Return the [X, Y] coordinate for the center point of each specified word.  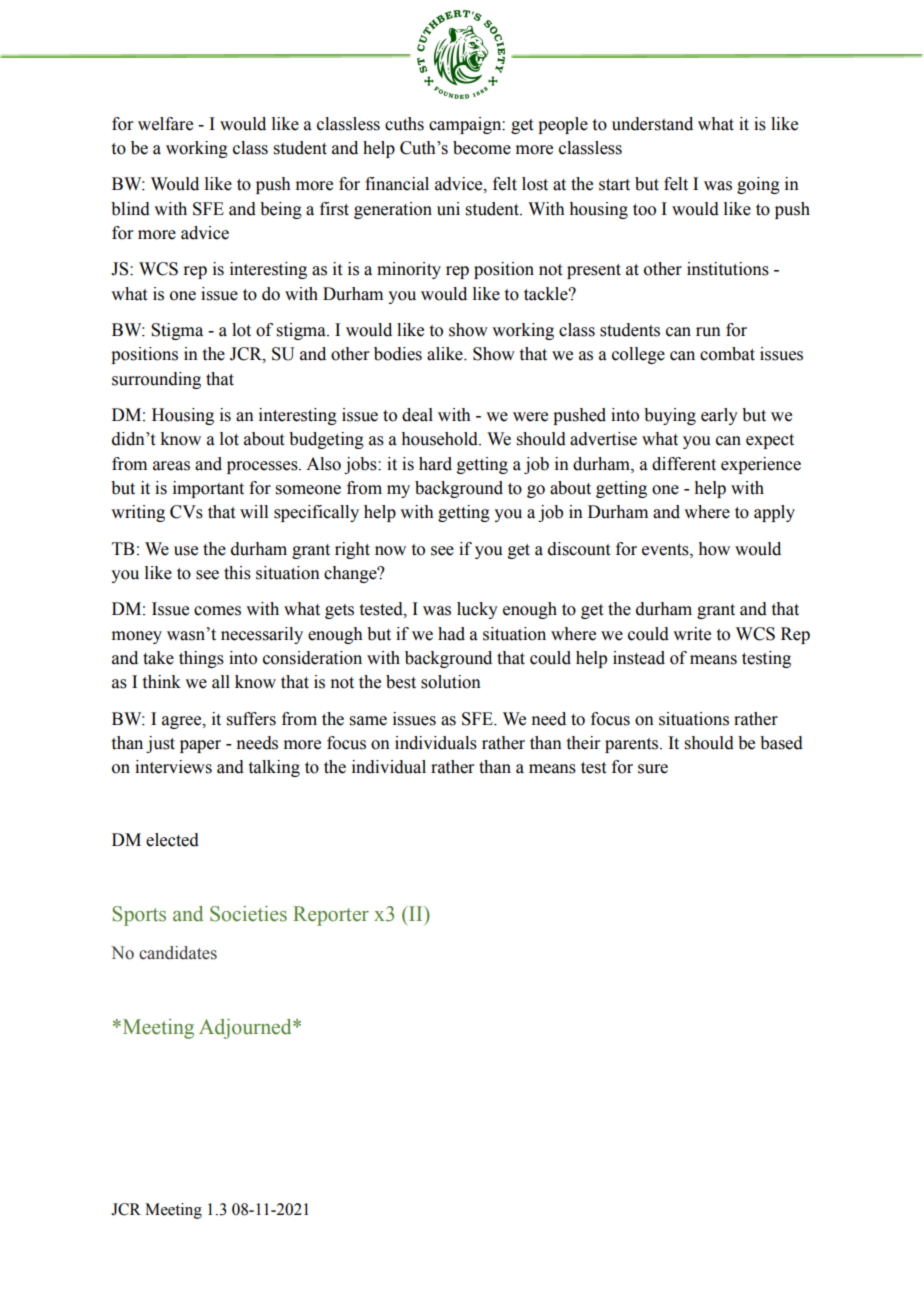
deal [417, 415]
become [482, 148]
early [719, 416]
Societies [248, 914]
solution [451, 682]
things [201, 659]
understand [652, 124]
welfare [165, 124]
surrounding [156, 380]
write [692, 634]
